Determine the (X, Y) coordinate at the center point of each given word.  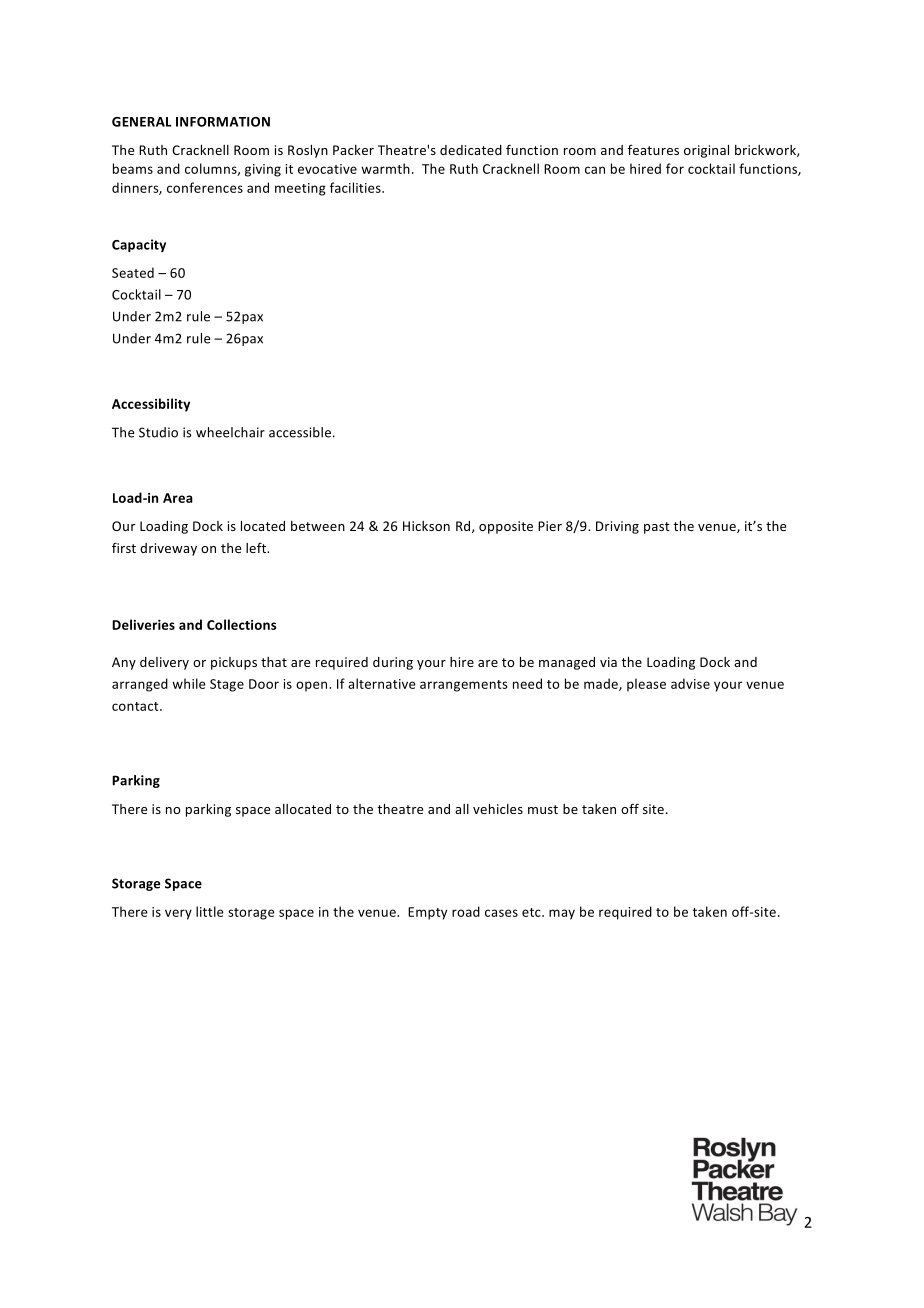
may (562, 914)
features (653, 150)
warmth (385, 168)
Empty (427, 913)
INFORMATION (223, 122)
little (210, 911)
